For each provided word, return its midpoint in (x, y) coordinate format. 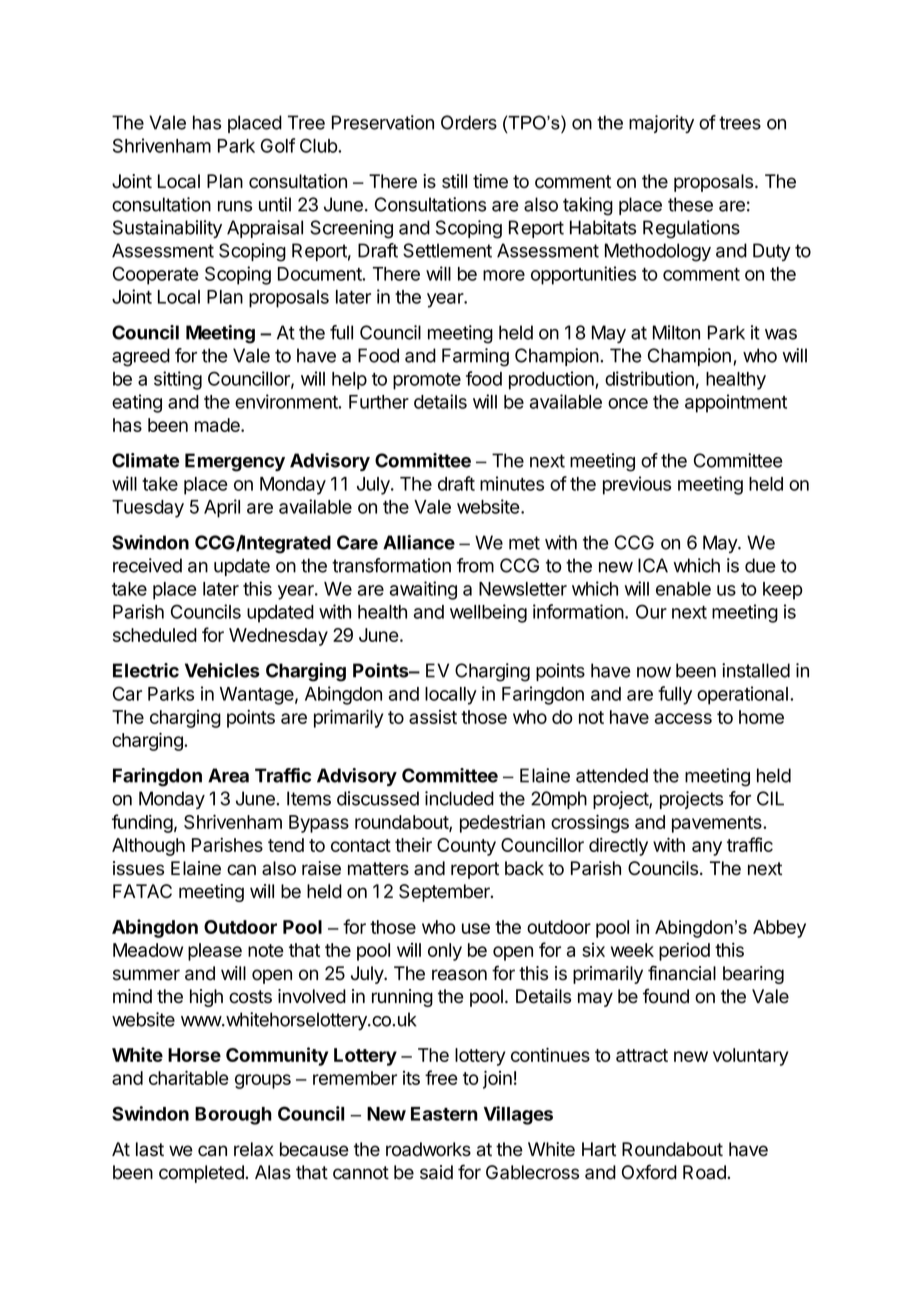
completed (202, 1174)
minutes (512, 483)
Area (228, 775)
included (459, 798)
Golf (278, 145)
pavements (718, 824)
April (222, 508)
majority (661, 124)
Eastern (444, 1114)
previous (637, 485)
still (454, 181)
